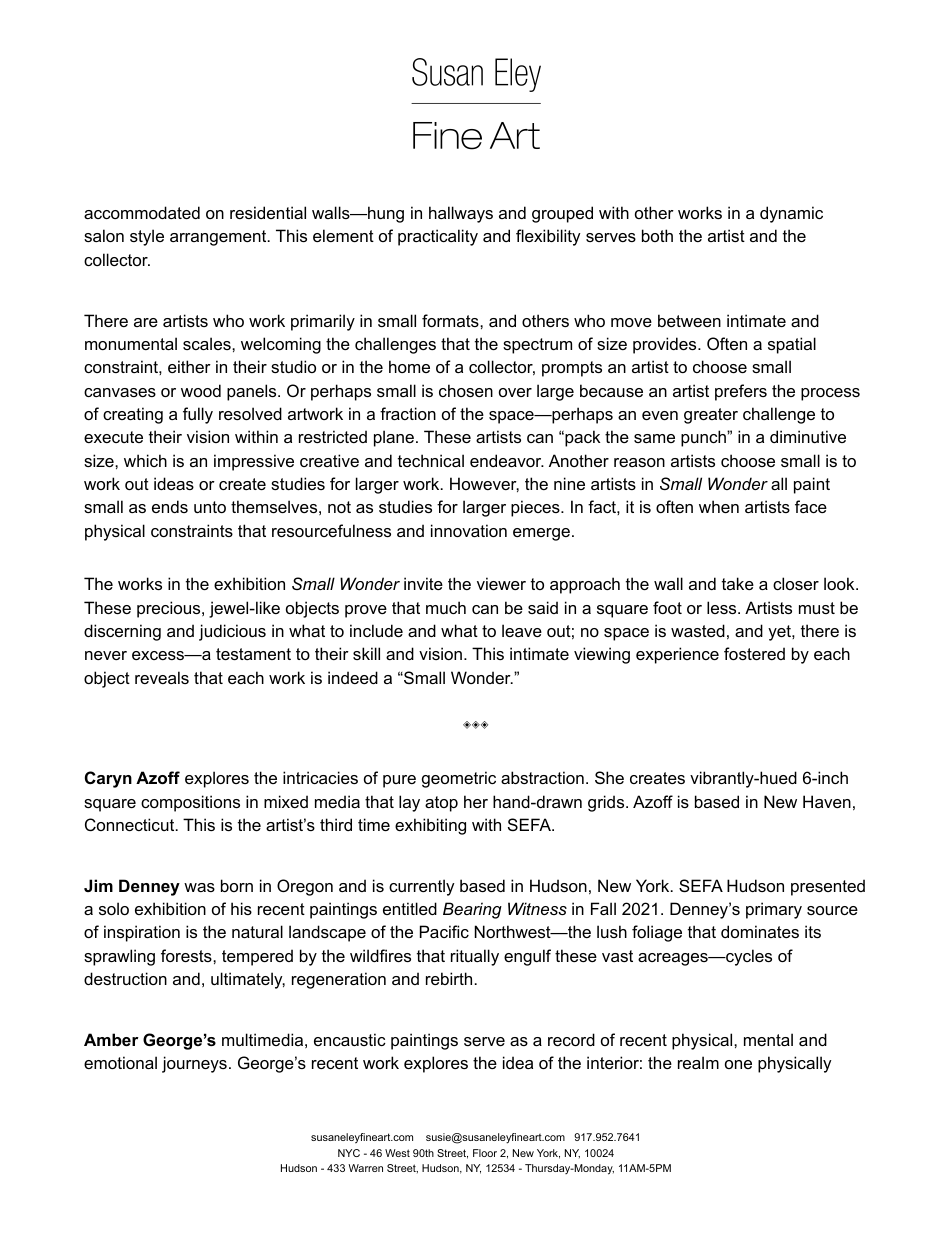  I want to click on dynamic, so click(791, 214).
